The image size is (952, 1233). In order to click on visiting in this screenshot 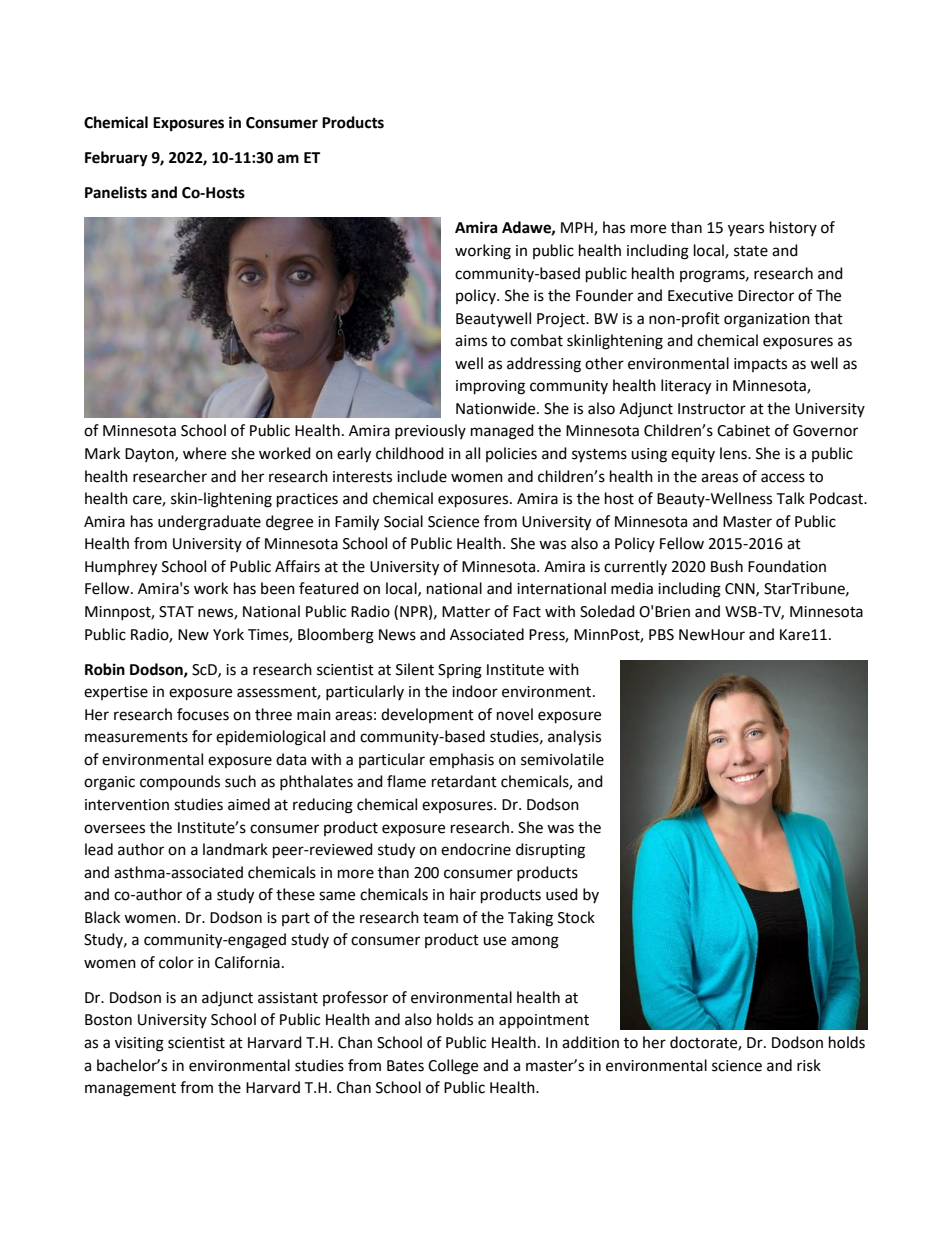, I will do `click(139, 1044)`.
